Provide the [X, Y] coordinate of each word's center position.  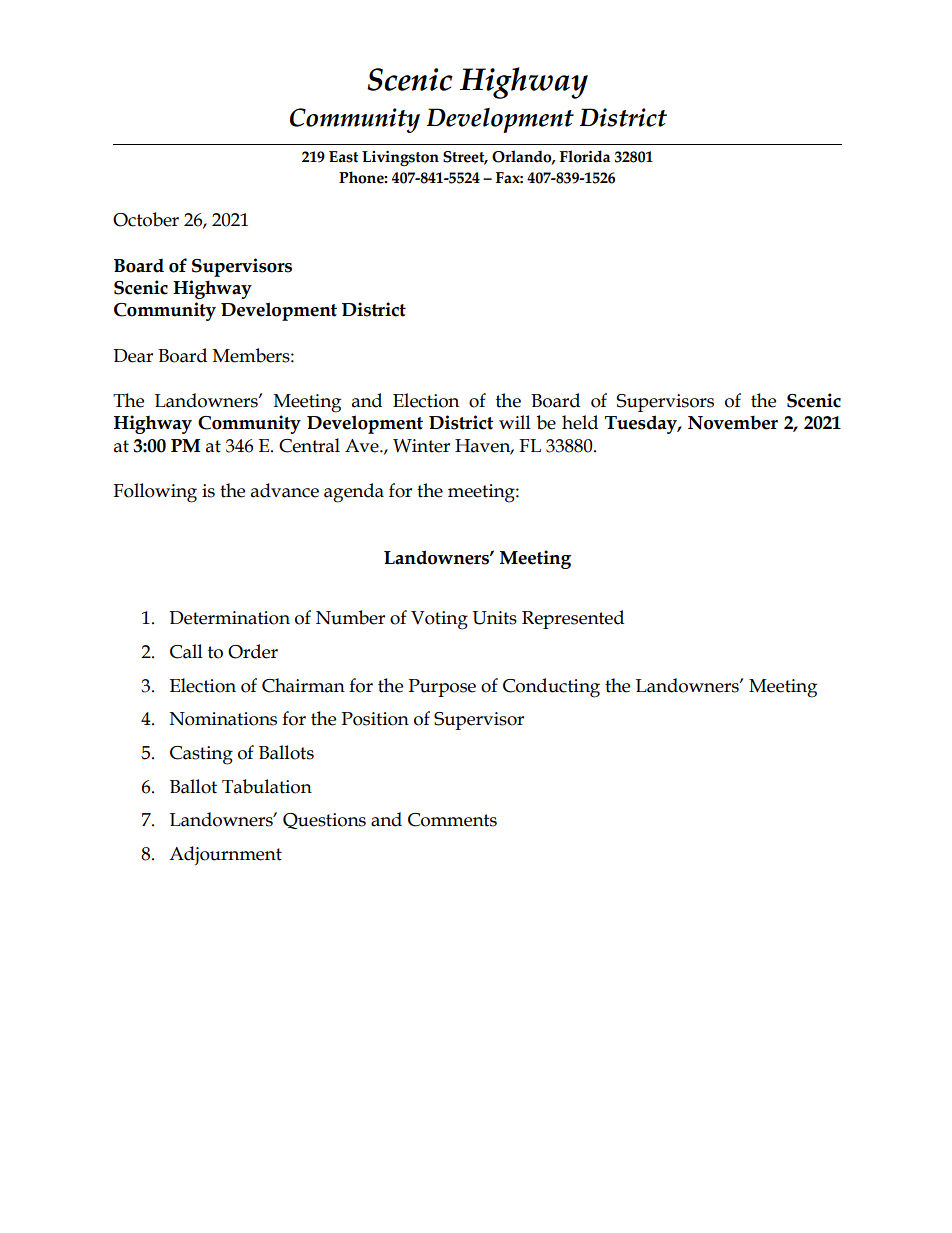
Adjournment [225, 855]
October [146, 219]
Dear [133, 356]
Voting [439, 620]
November [733, 422]
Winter [421, 446]
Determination [229, 618]
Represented [573, 619]
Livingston [400, 159]
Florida [585, 156]
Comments [452, 820]
